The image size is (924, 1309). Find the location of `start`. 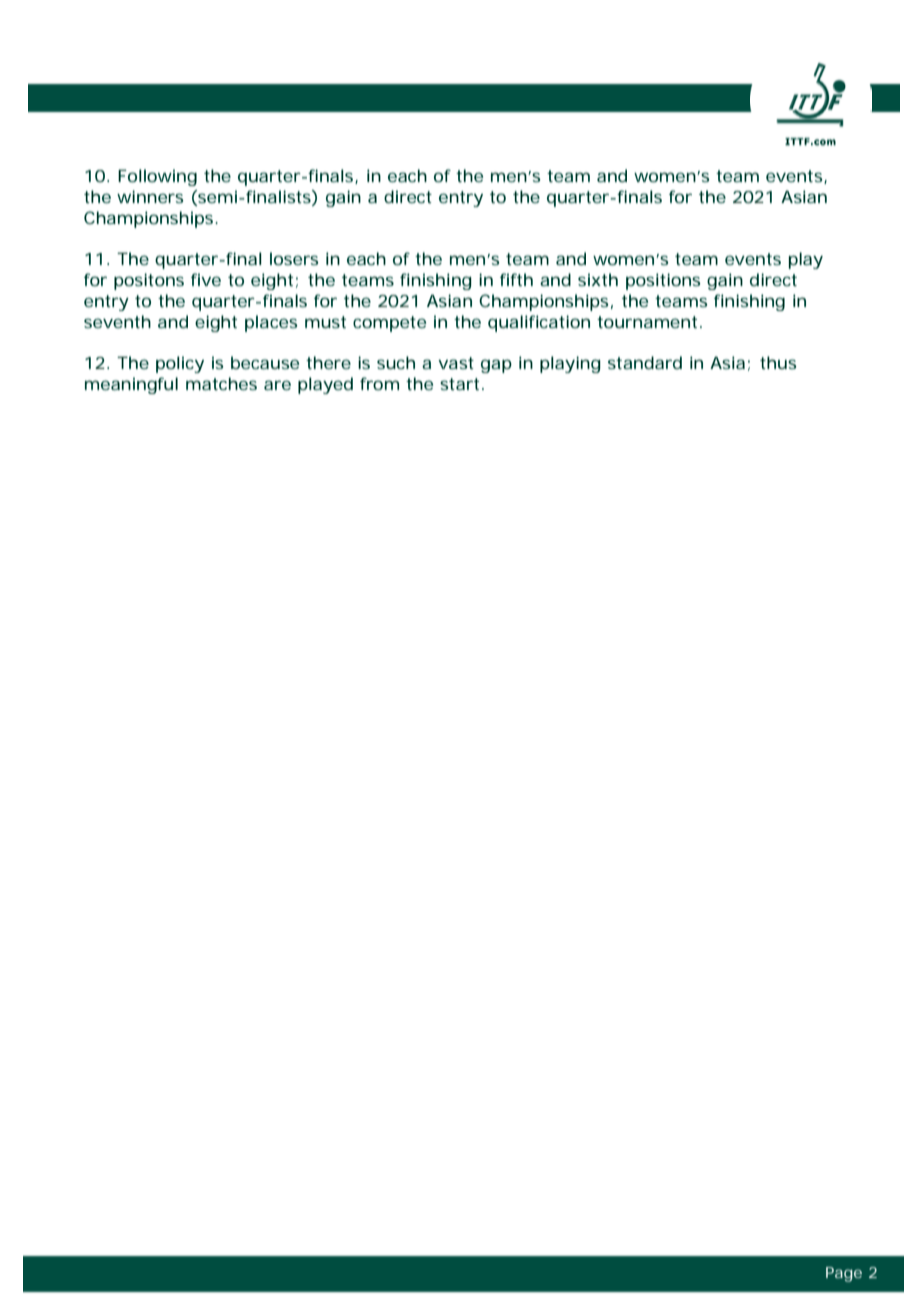

start is located at coordinates (459, 384).
